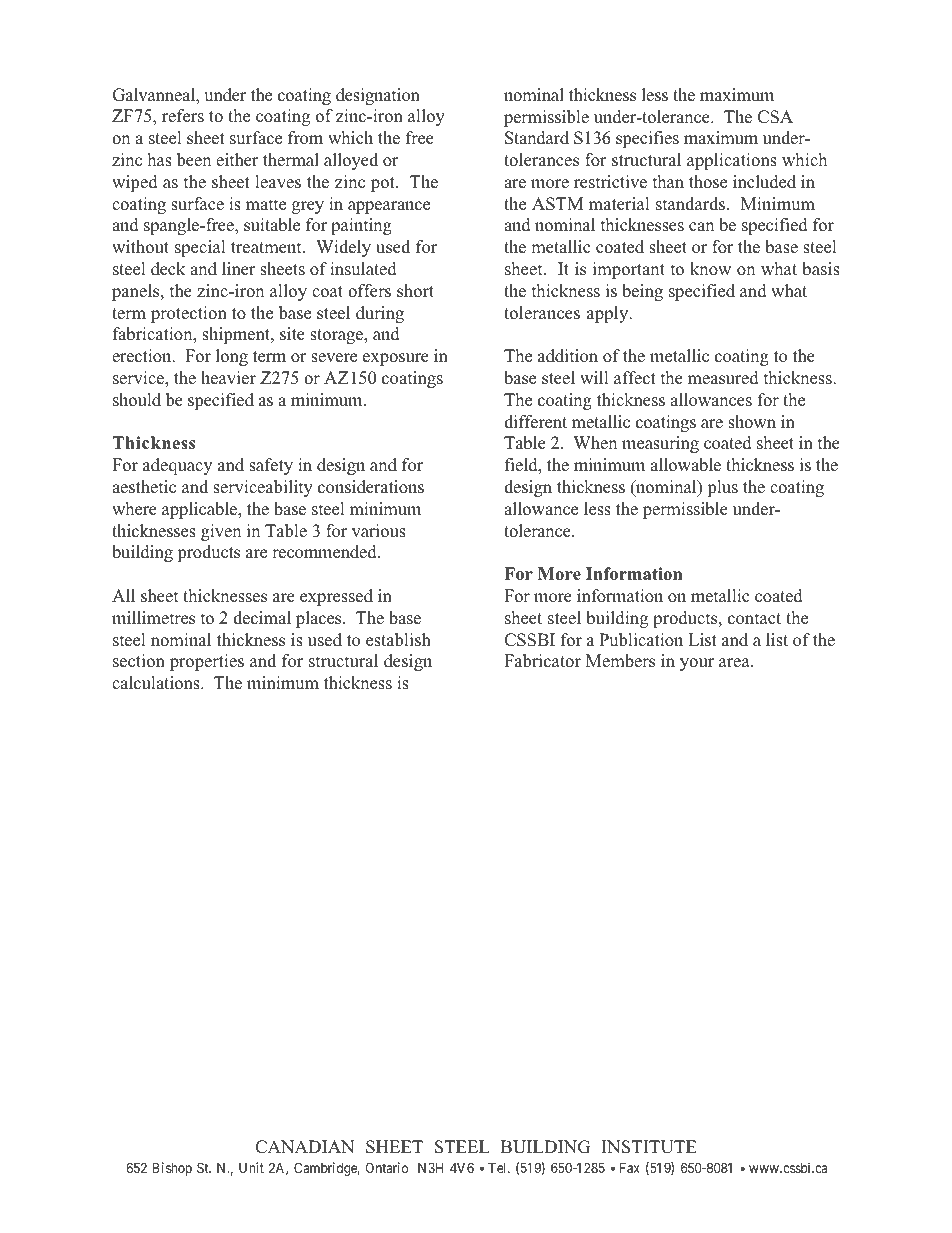 The width and height of the image is (952, 1233). I want to click on your, so click(697, 664).
